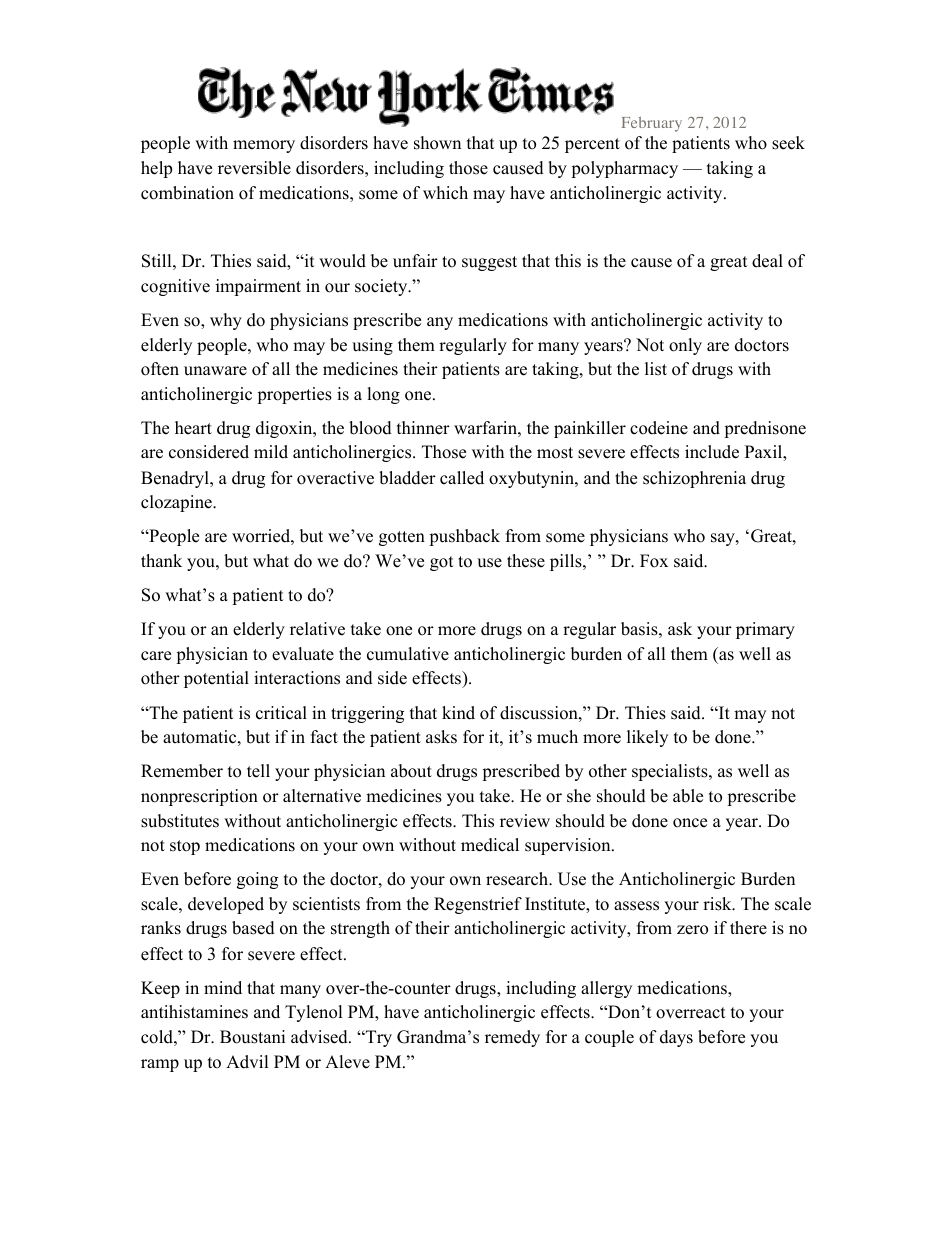  I want to click on reversible, so click(254, 168).
